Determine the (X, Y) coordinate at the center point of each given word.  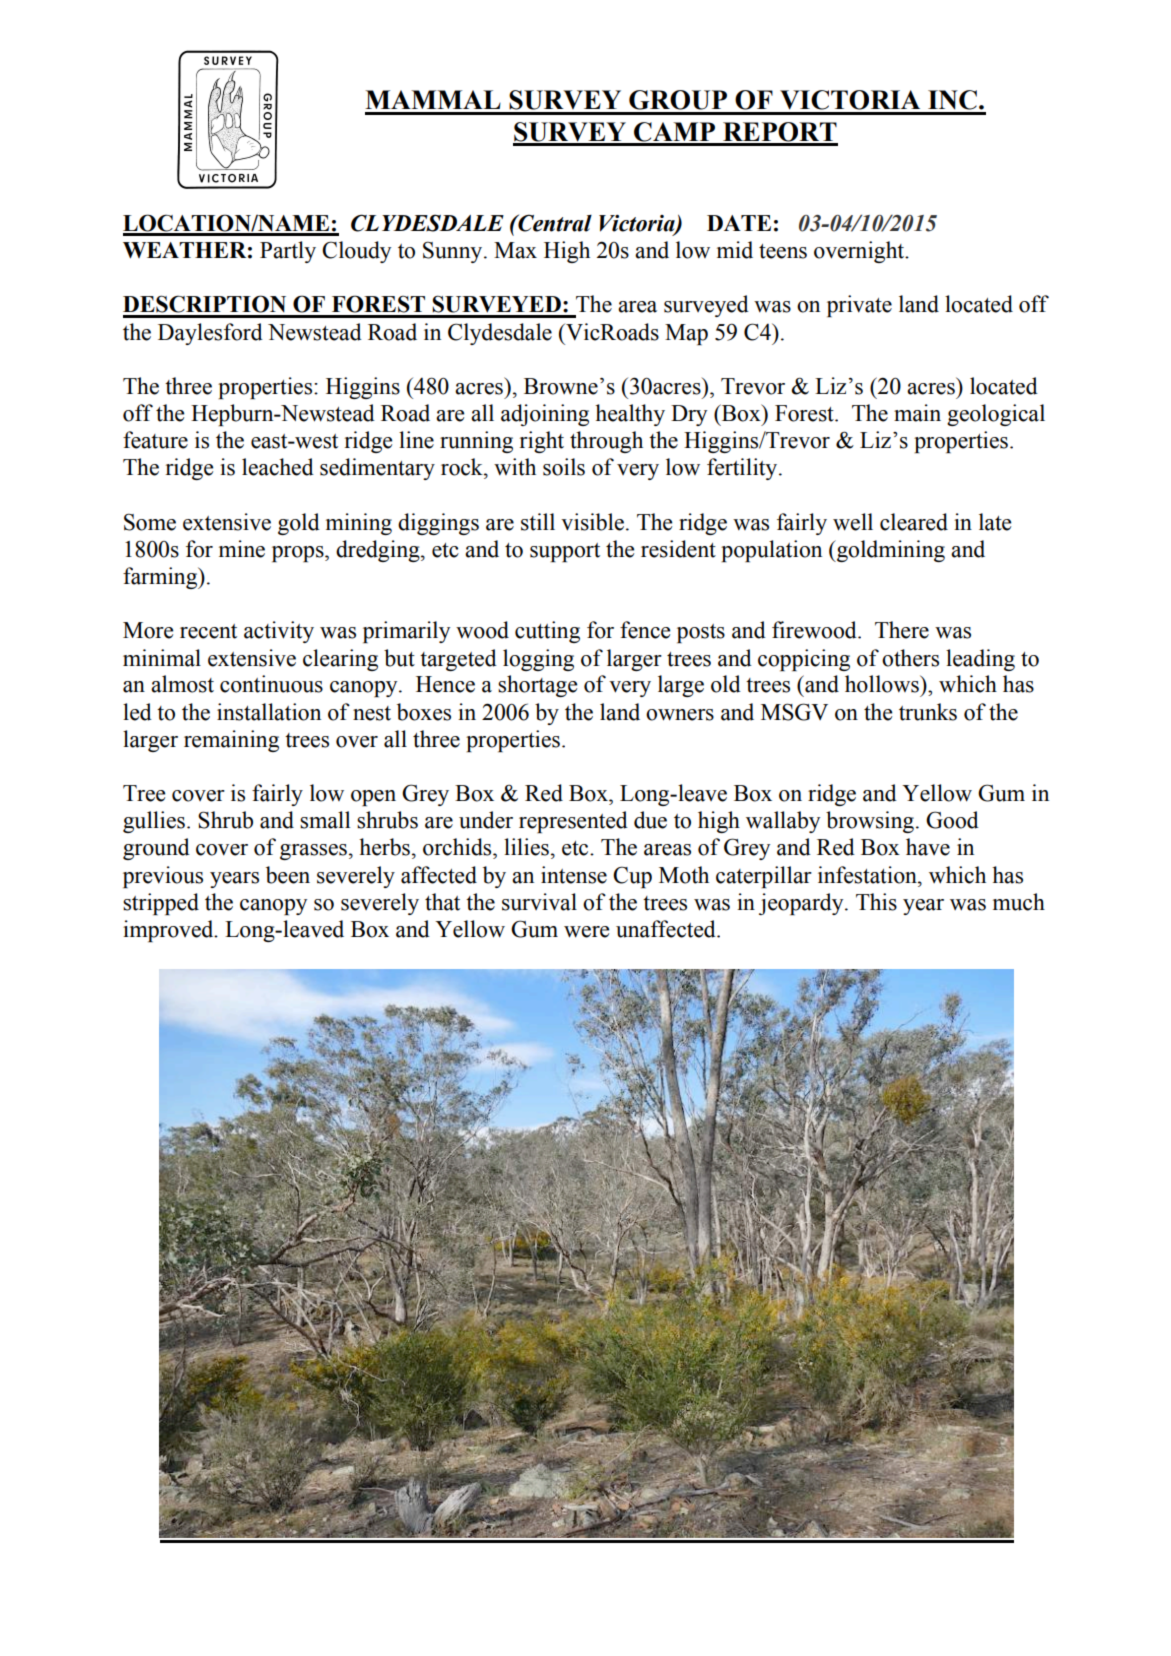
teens (783, 251)
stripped (161, 904)
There (902, 630)
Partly (288, 252)
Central (554, 223)
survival (539, 902)
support (565, 552)
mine (242, 549)
